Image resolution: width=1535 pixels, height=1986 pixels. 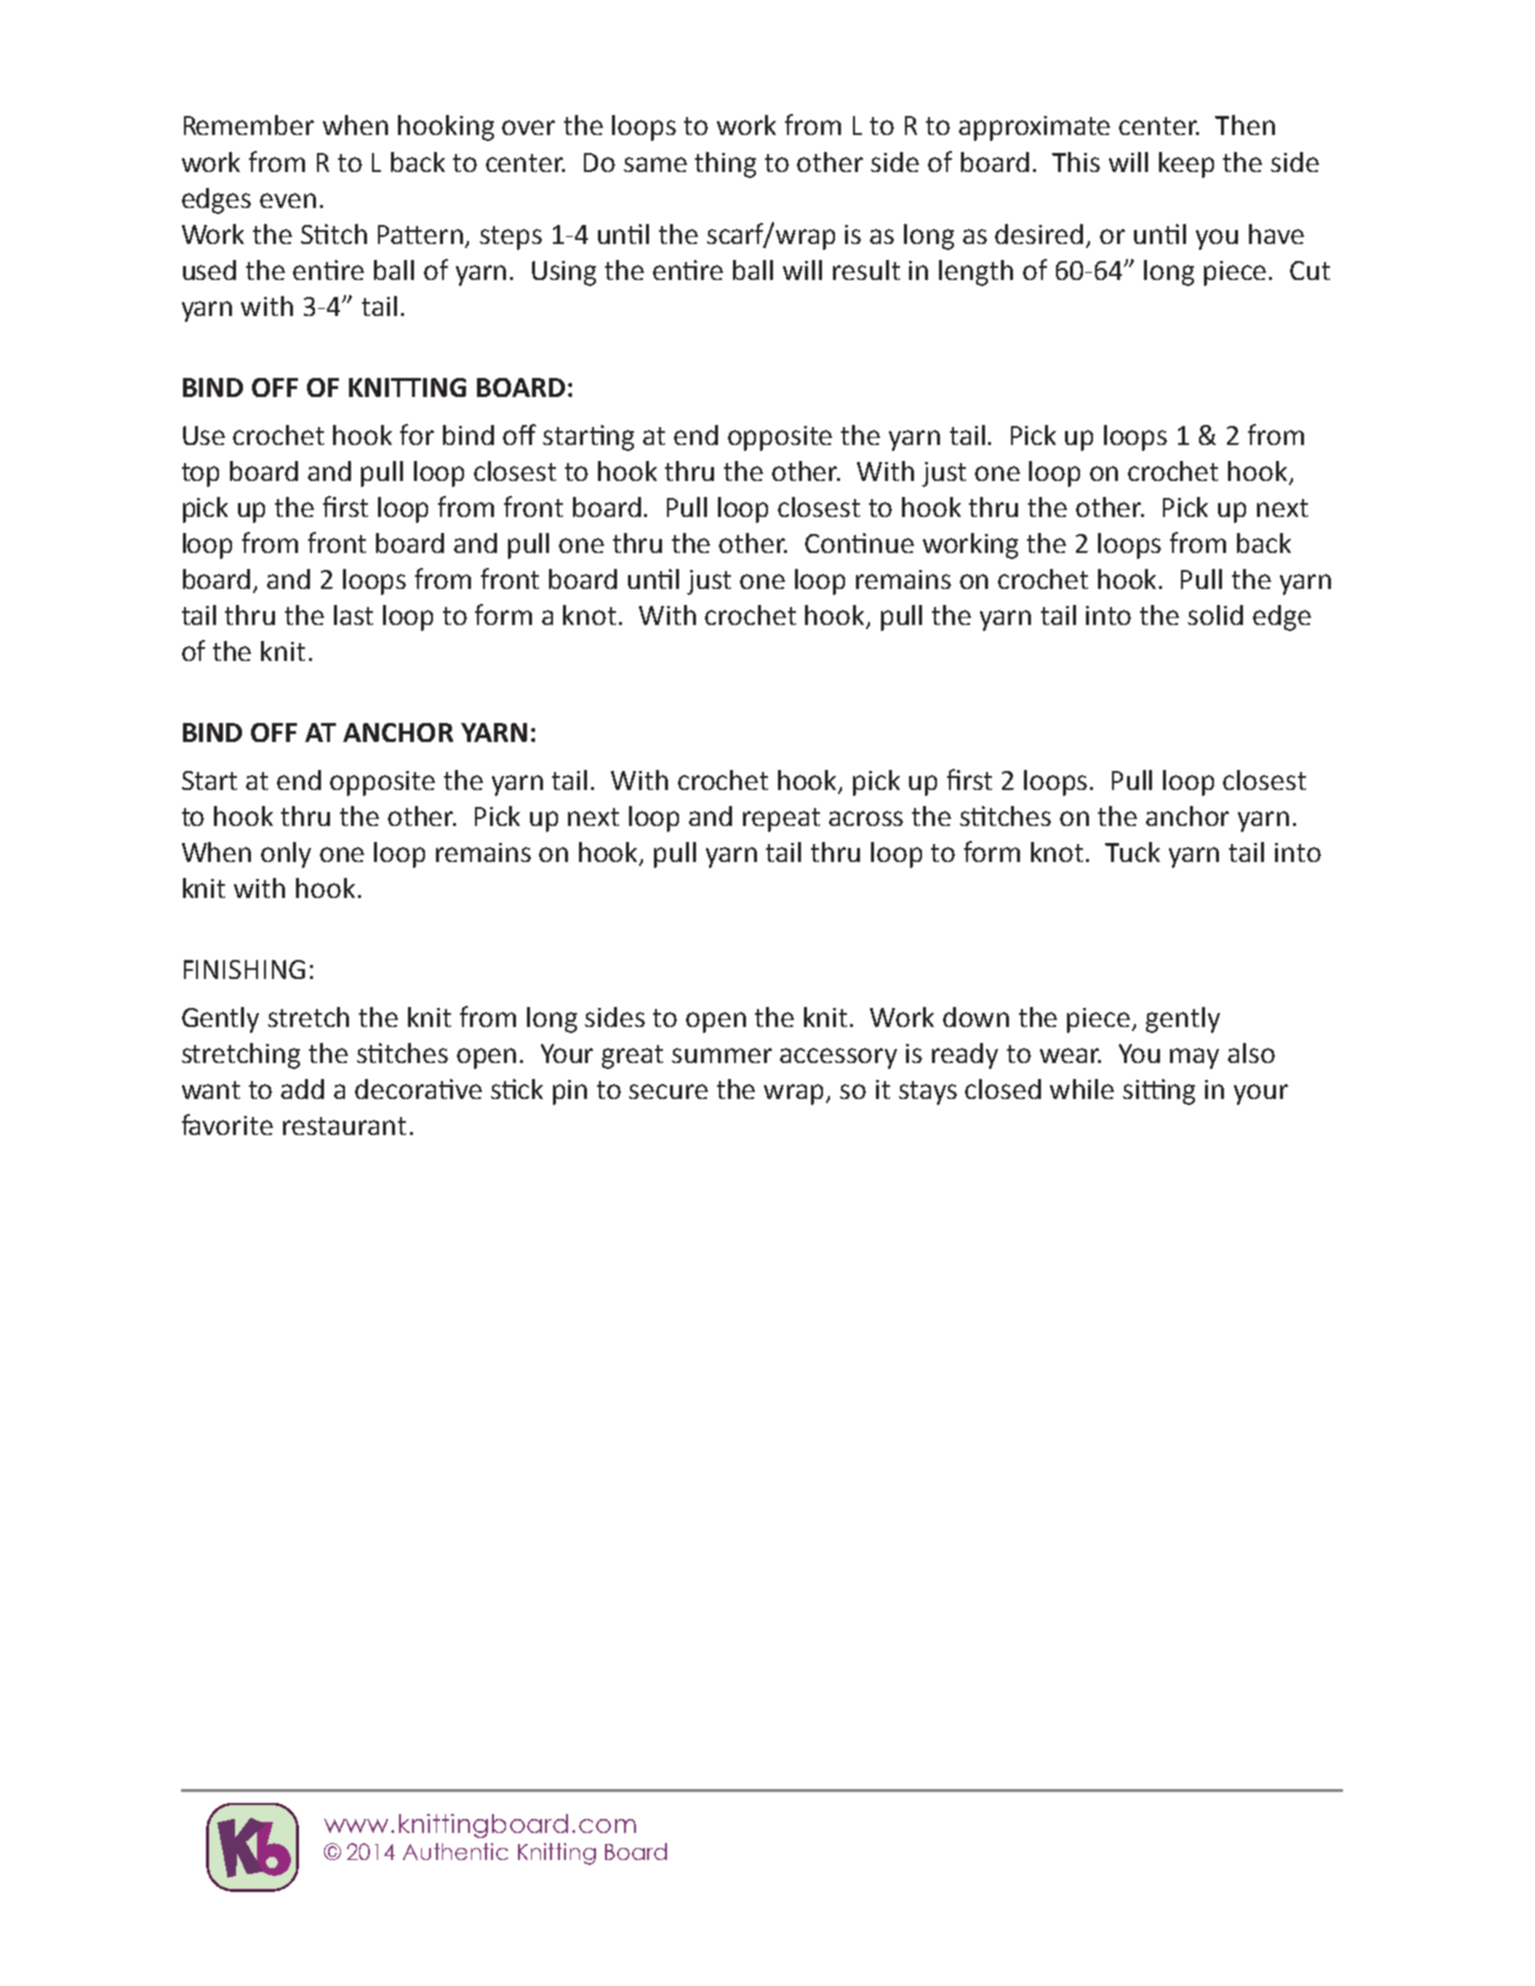 What do you see at coordinates (200, 475) in the image?
I see `top` at bounding box center [200, 475].
